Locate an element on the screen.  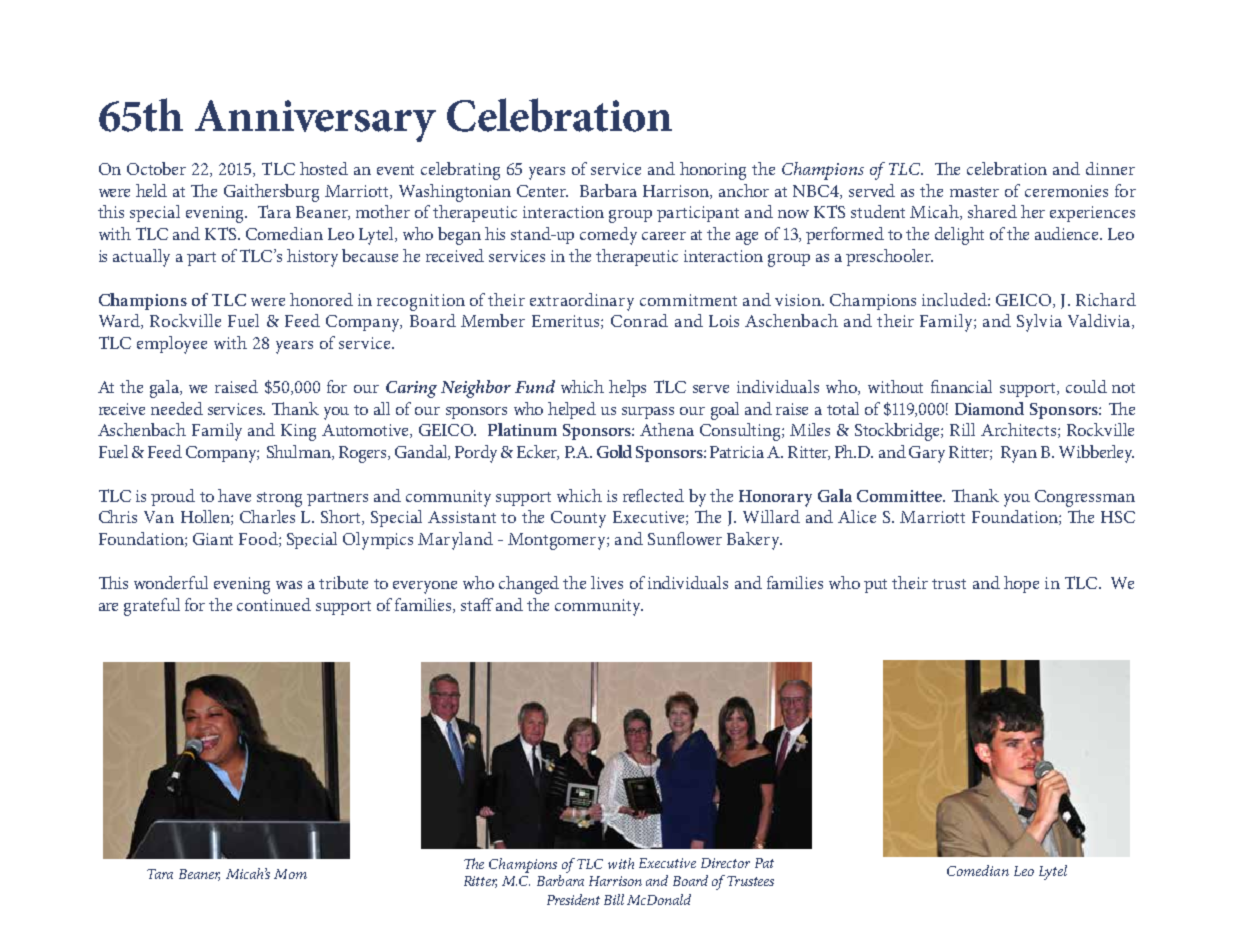
honoring is located at coordinates (713, 171).
